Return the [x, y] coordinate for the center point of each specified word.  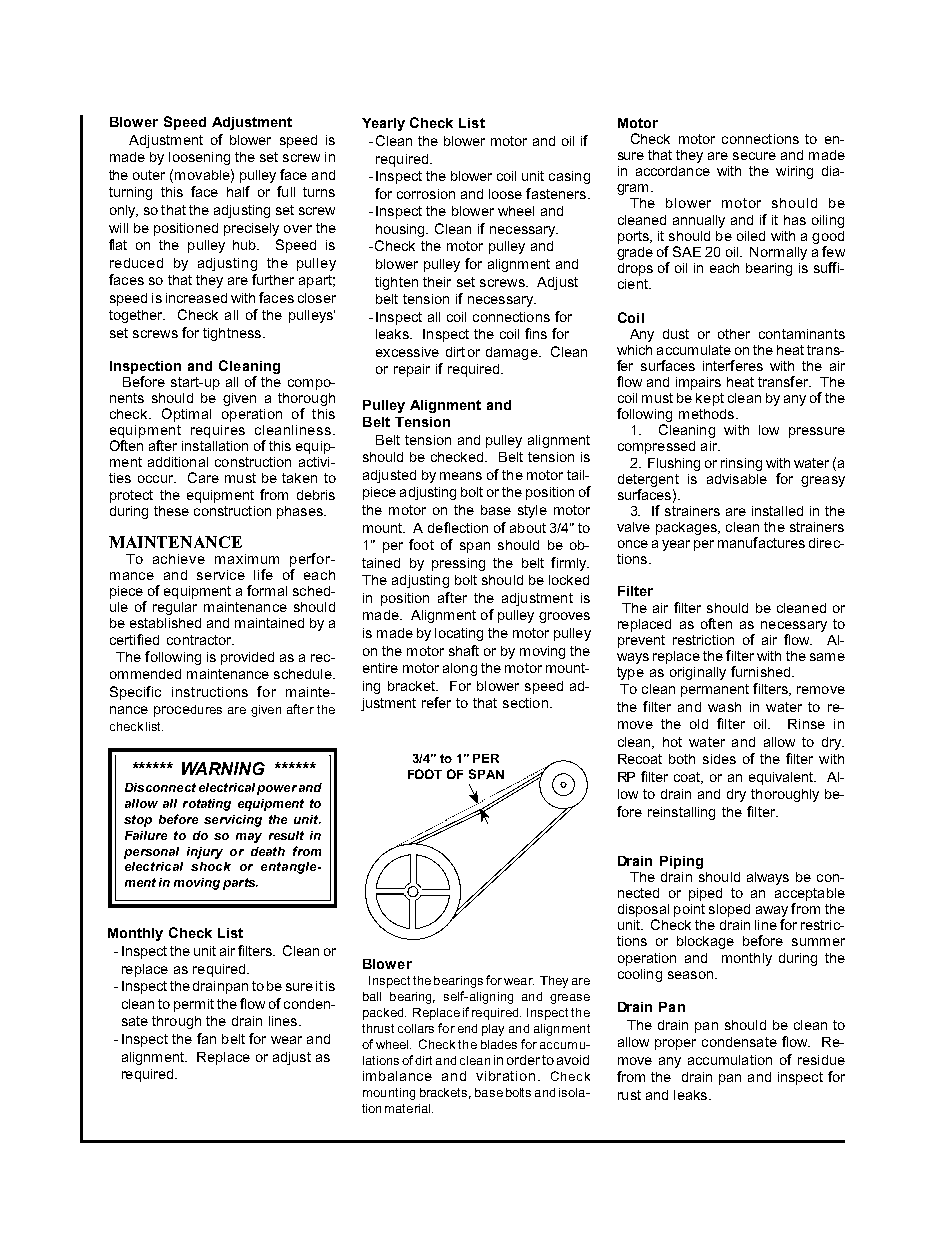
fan [206, 1038]
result [286, 835]
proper [675, 1044]
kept [710, 399]
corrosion [426, 194]
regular [175, 608]
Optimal [186, 415]
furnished [762, 671]
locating [459, 634]
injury [205, 853]
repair [412, 370]
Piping [681, 862]
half [238, 191]
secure [754, 156]
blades [499, 1044]
